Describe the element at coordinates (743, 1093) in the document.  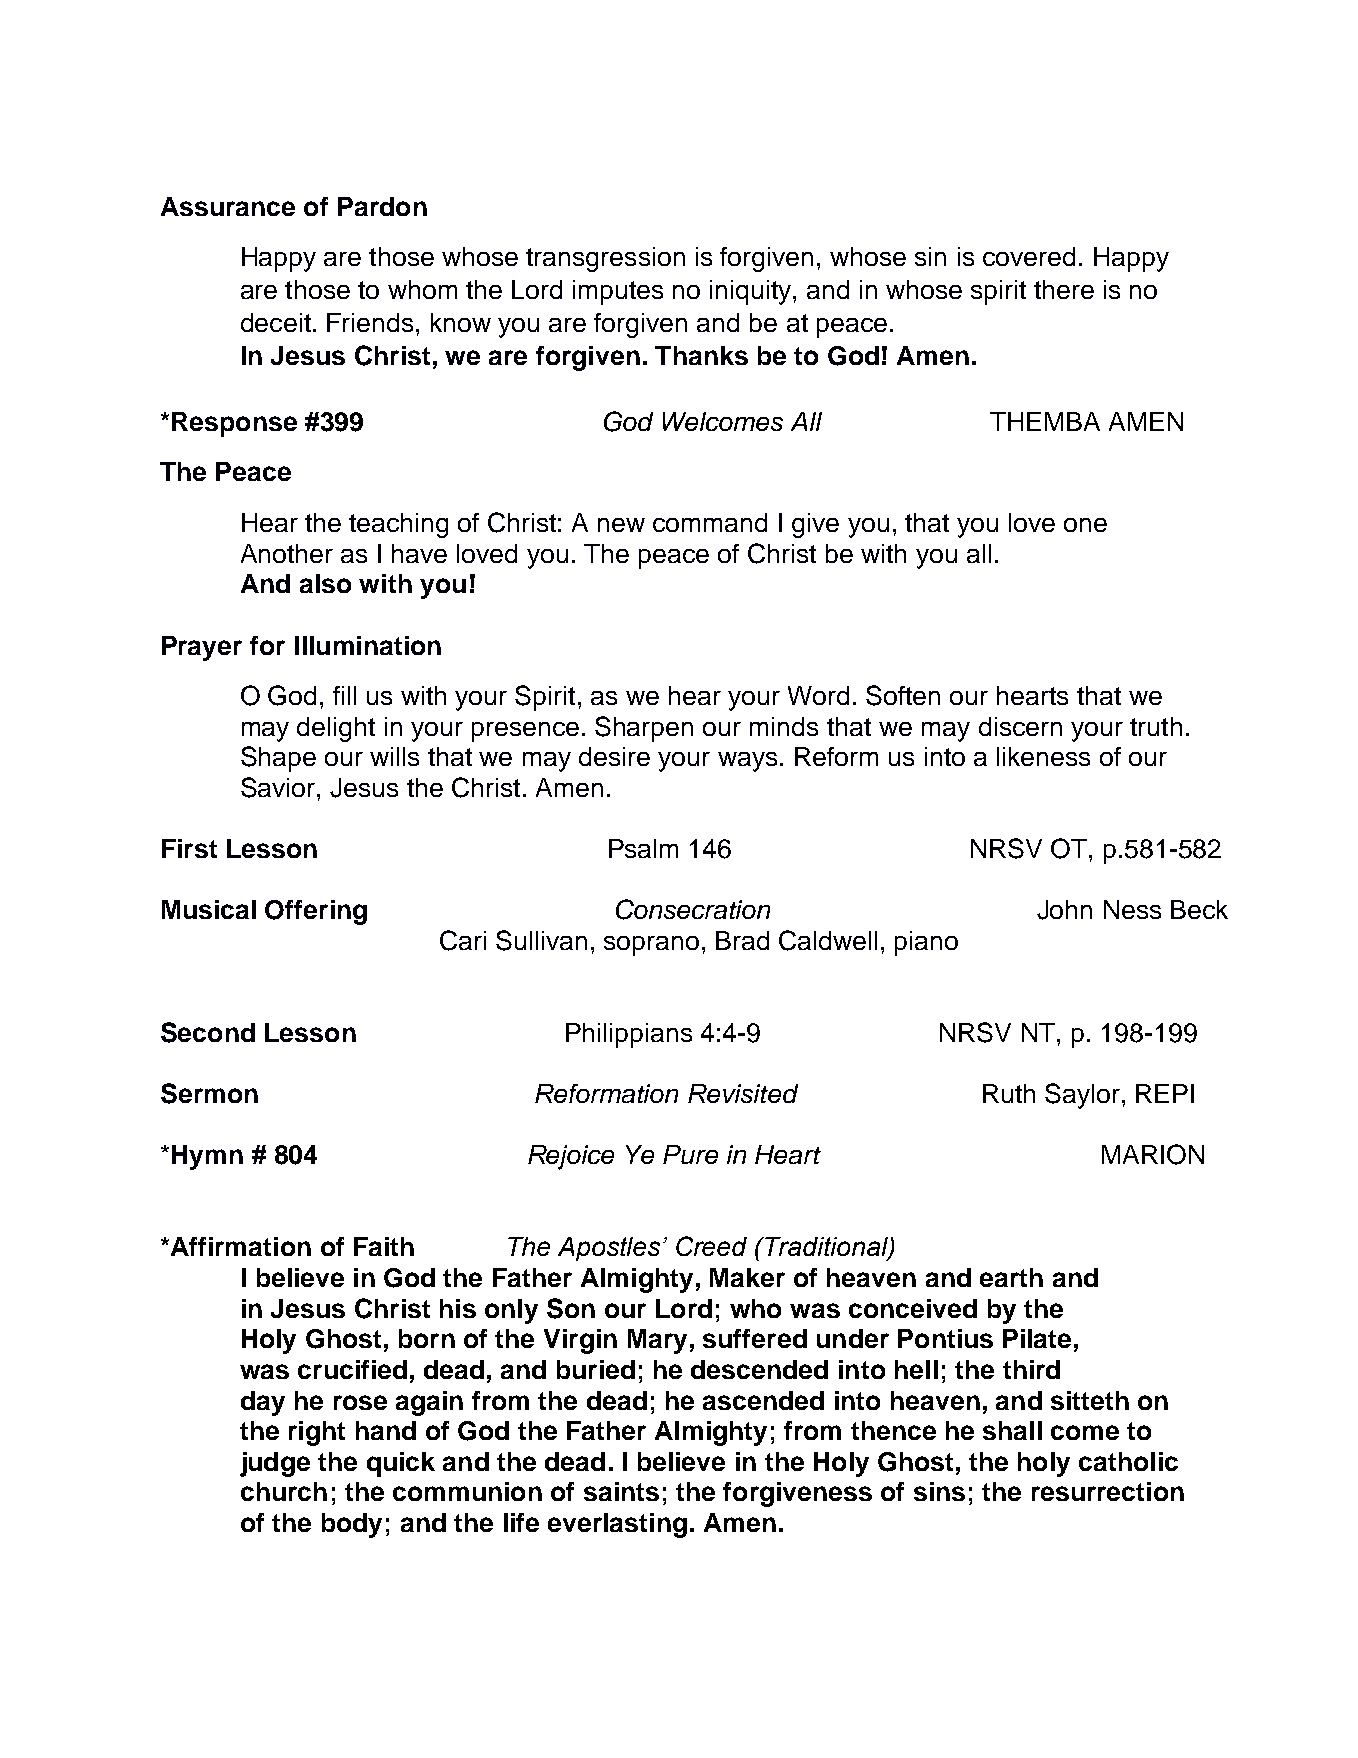
I see `Revisited` at that location.
